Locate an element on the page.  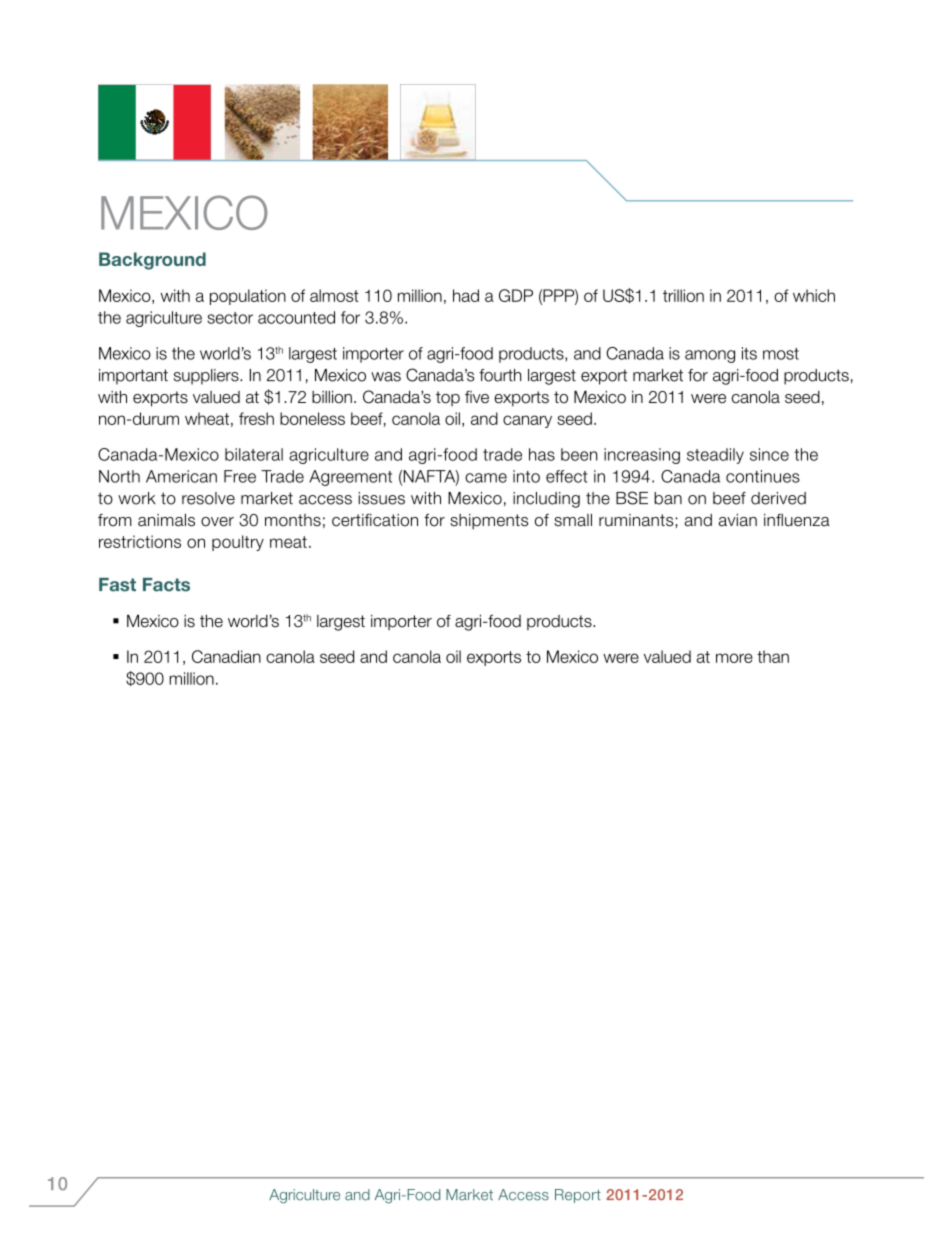
had is located at coordinates (466, 295).
